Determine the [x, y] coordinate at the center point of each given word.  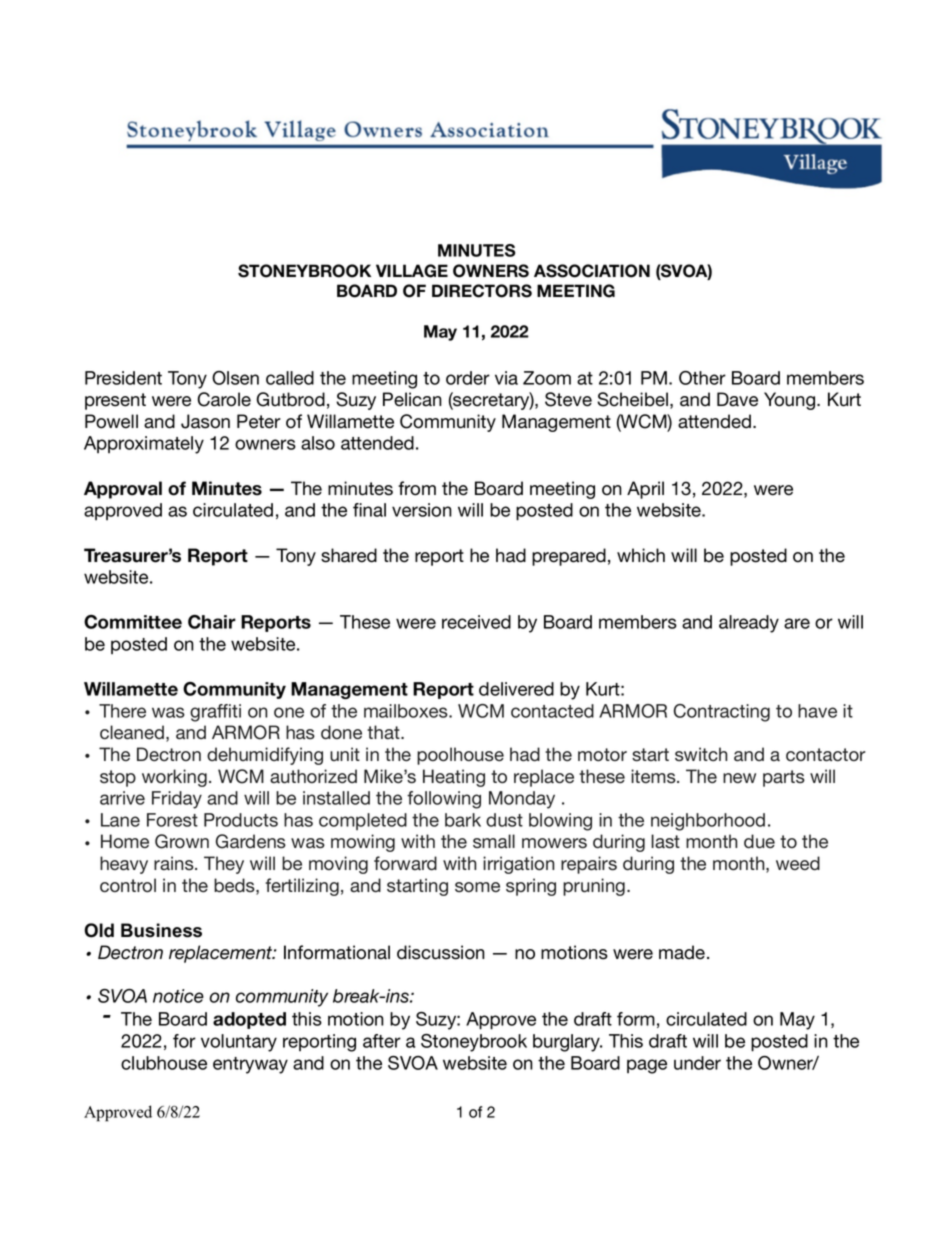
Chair [212, 622]
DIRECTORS [482, 291]
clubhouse [164, 1063]
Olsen [235, 378]
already [749, 624]
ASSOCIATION [592, 271]
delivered [516, 689]
